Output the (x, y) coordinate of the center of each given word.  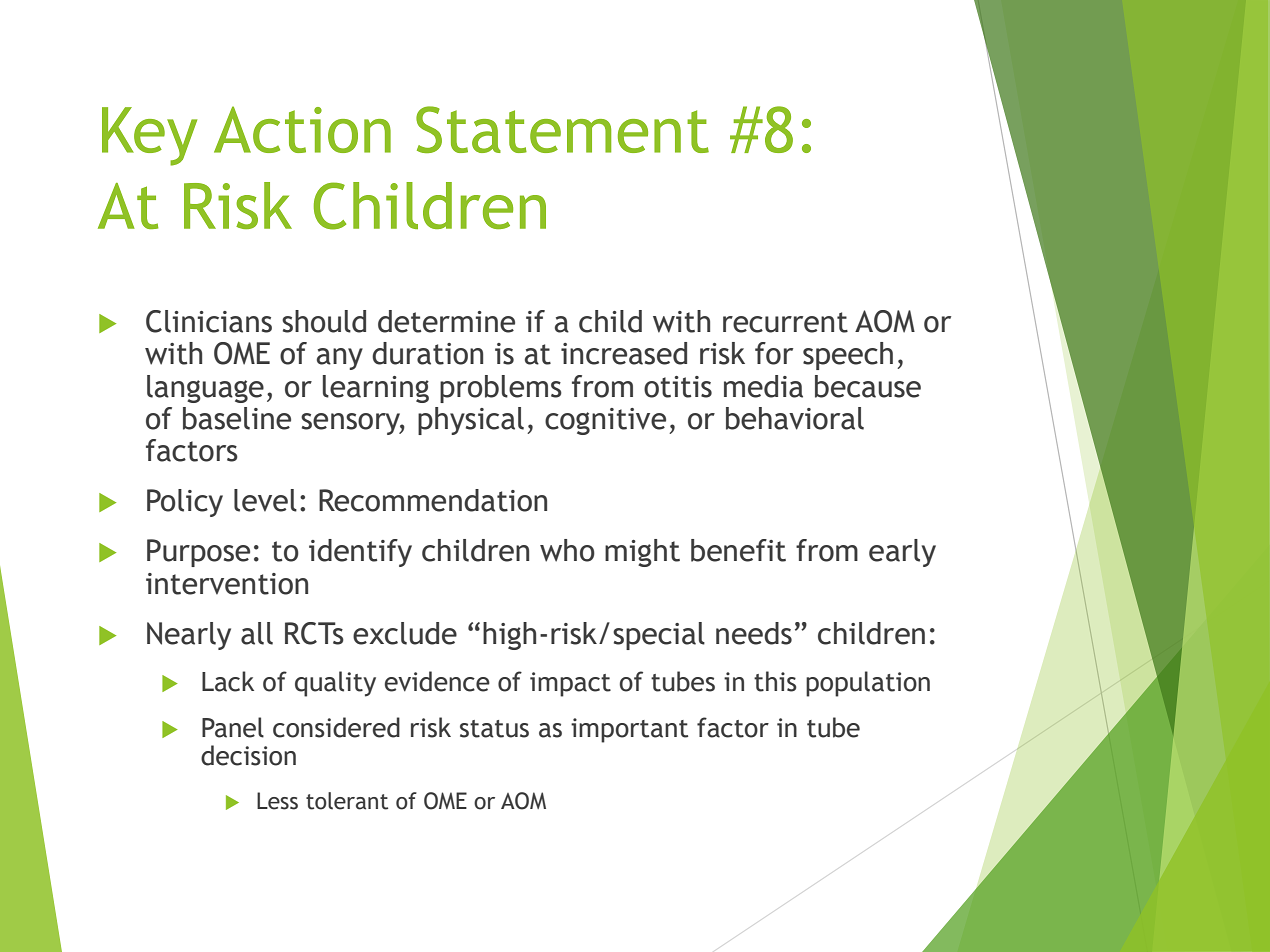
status (494, 729)
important (629, 730)
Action (302, 129)
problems (501, 389)
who (567, 550)
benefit (738, 550)
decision (248, 755)
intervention (227, 584)
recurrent (785, 322)
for (774, 353)
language (205, 389)
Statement (562, 129)
